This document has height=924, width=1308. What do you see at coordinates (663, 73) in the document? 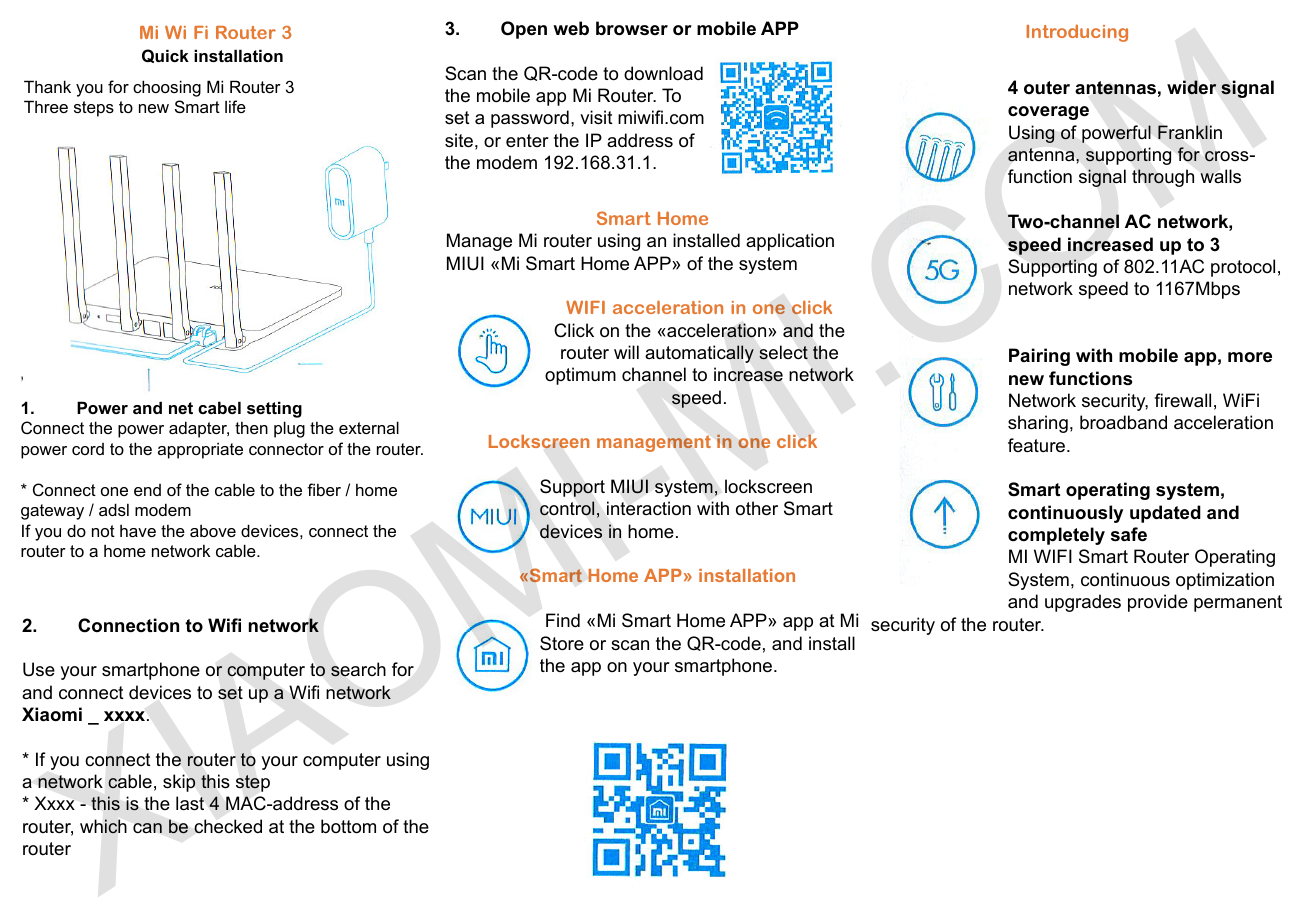
I see `download` at bounding box center [663, 73].
